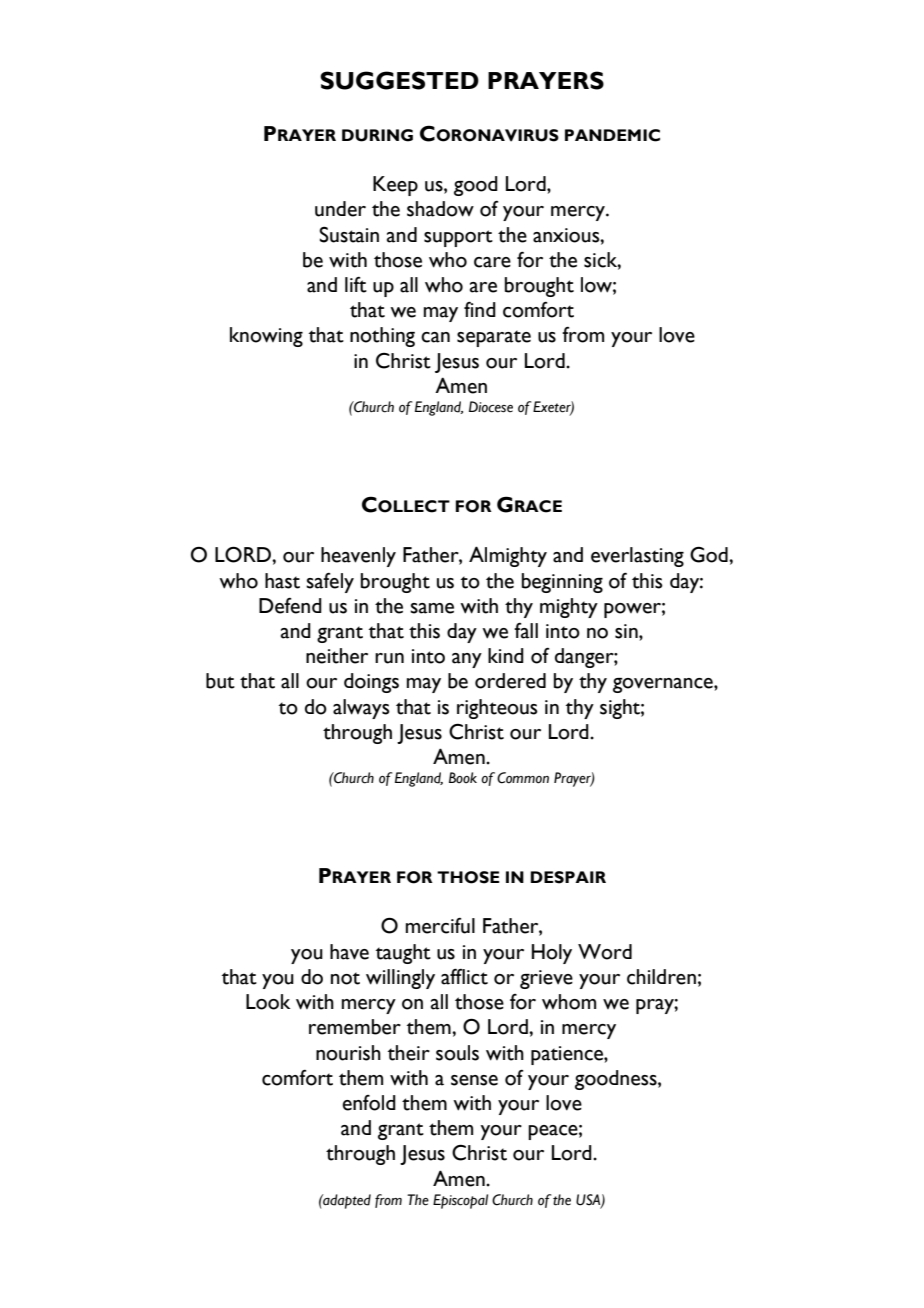 The width and height of the document is (924, 1308). Describe the element at coordinates (377, 135) in the document. I see `DURING` at that location.
